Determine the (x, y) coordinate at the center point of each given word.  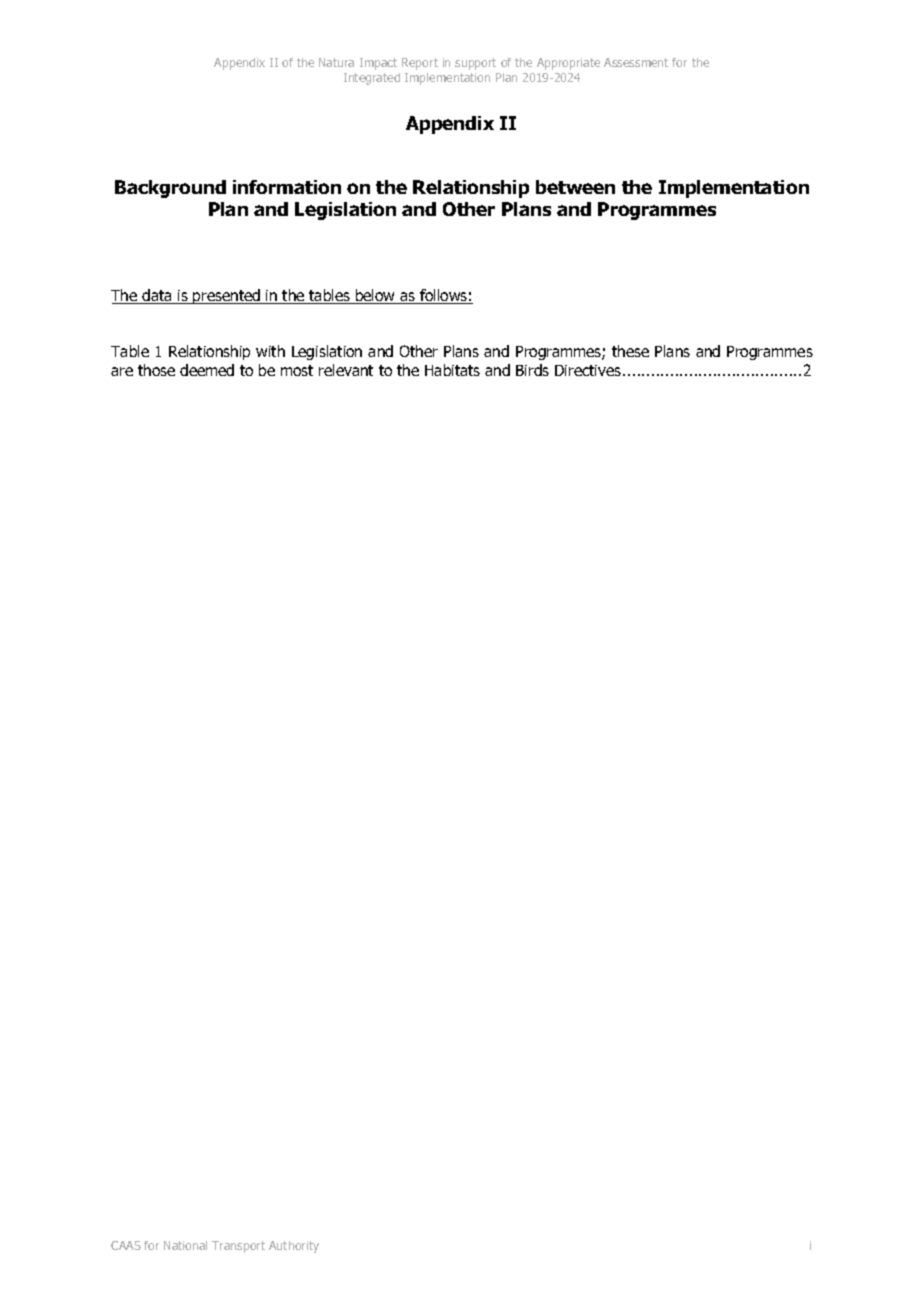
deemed (207, 370)
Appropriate (568, 64)
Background (170, 189)
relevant (346, 370)
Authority (294, 1247)
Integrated (372, 79)
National (185, 1245)
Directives (588, 370)
